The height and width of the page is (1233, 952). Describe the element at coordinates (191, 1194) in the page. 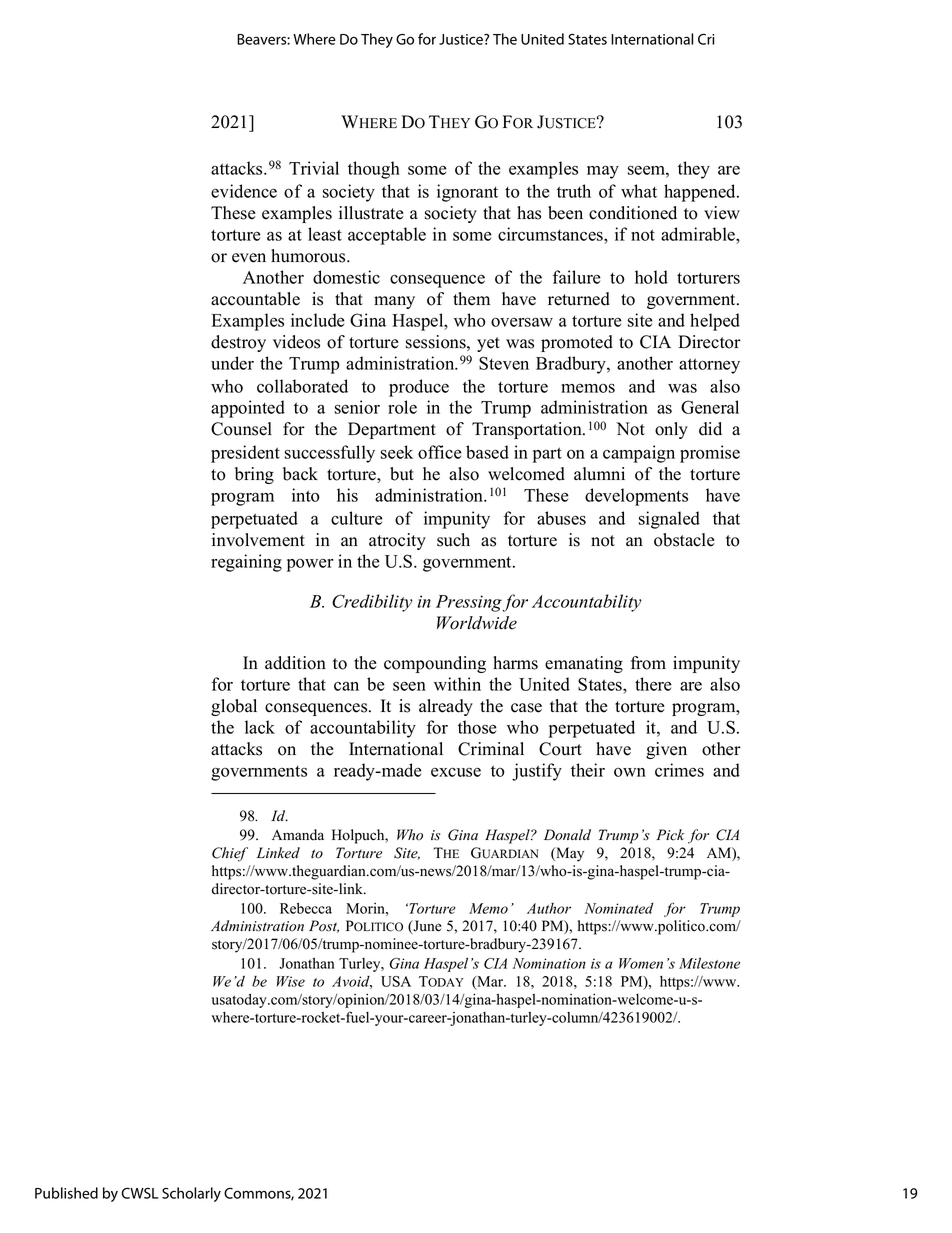

I see `Scholarly` at that location.
